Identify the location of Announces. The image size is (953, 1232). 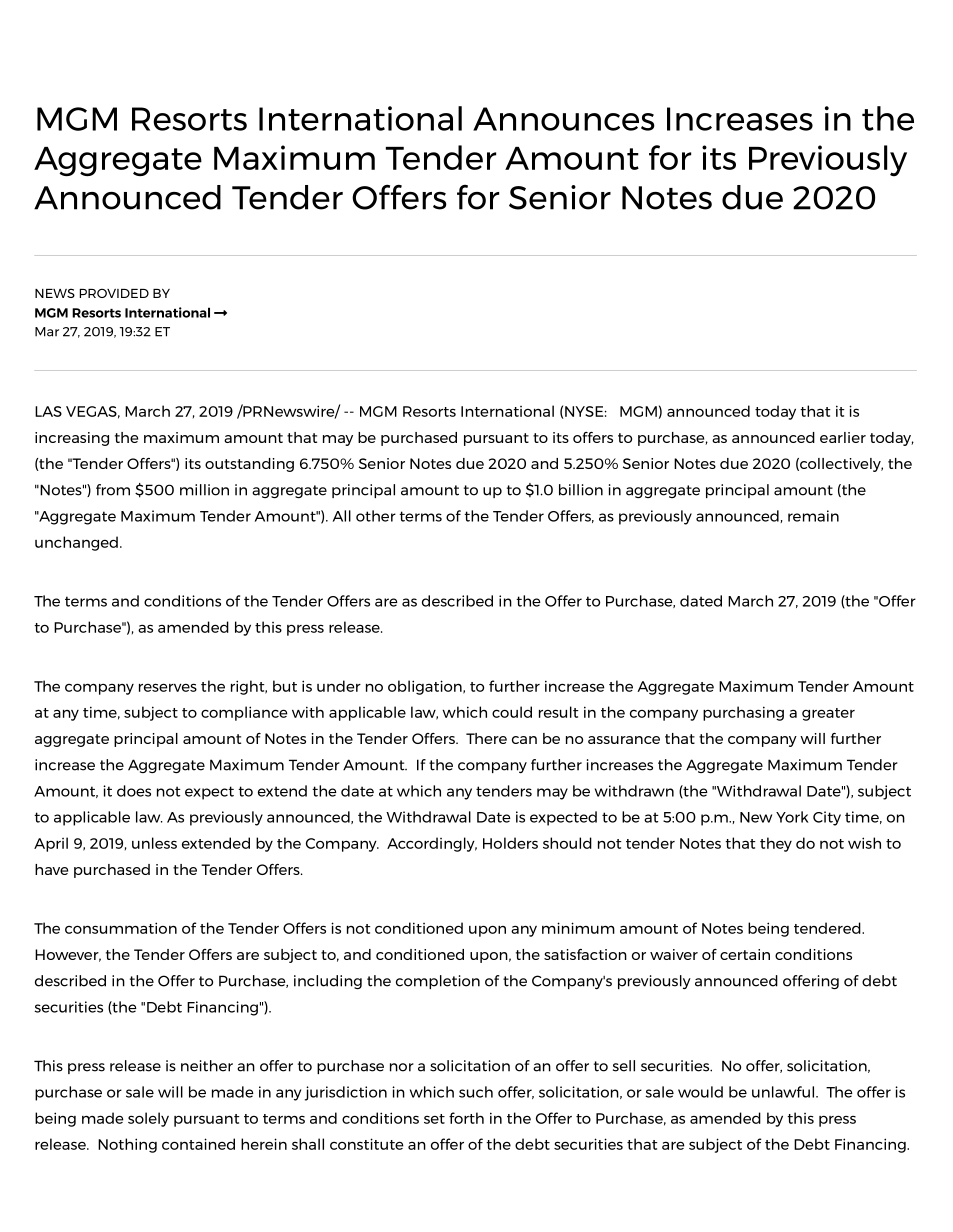
(564, 119).
